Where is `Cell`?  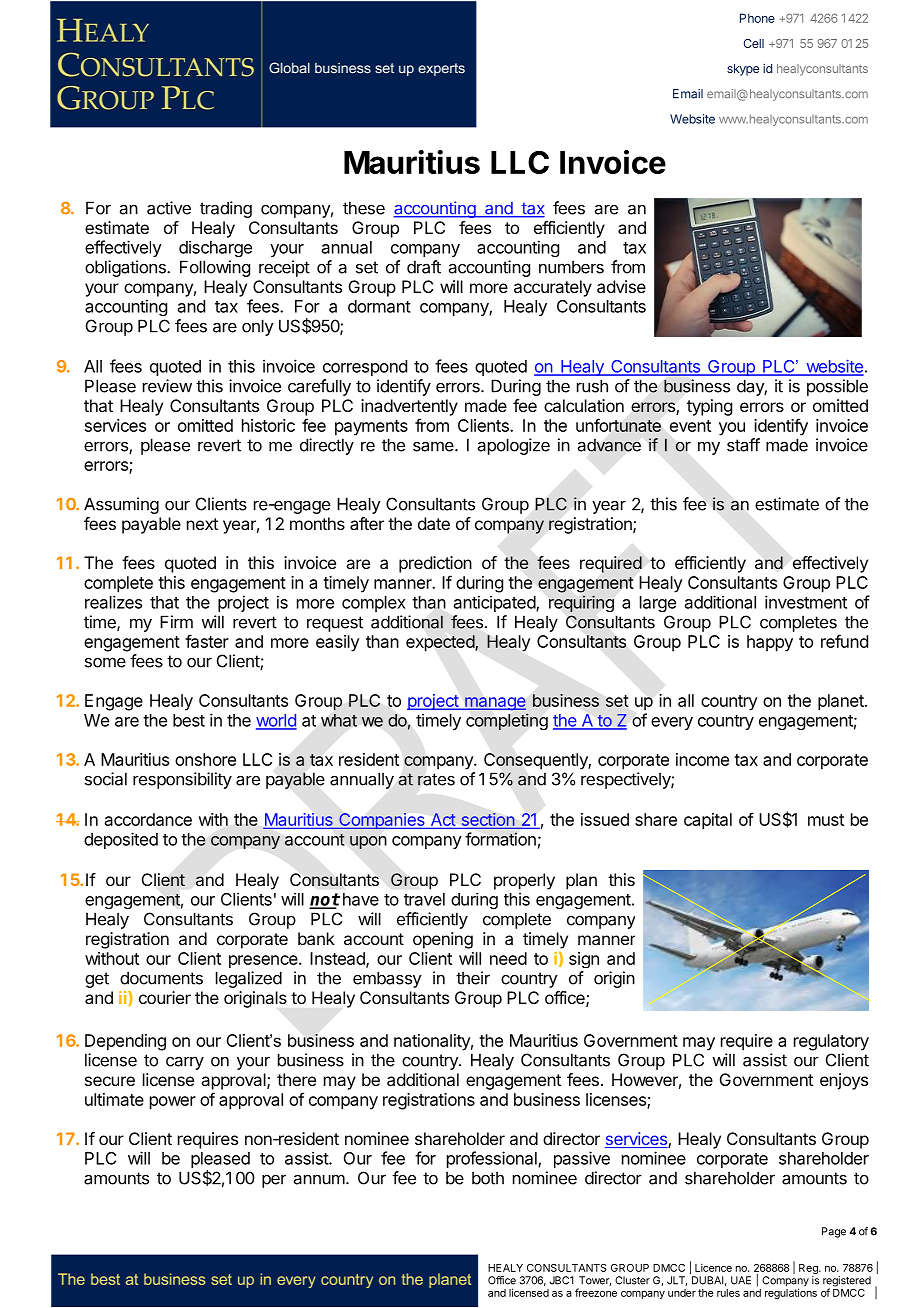
Cell is located at coordinates (754, 43).
